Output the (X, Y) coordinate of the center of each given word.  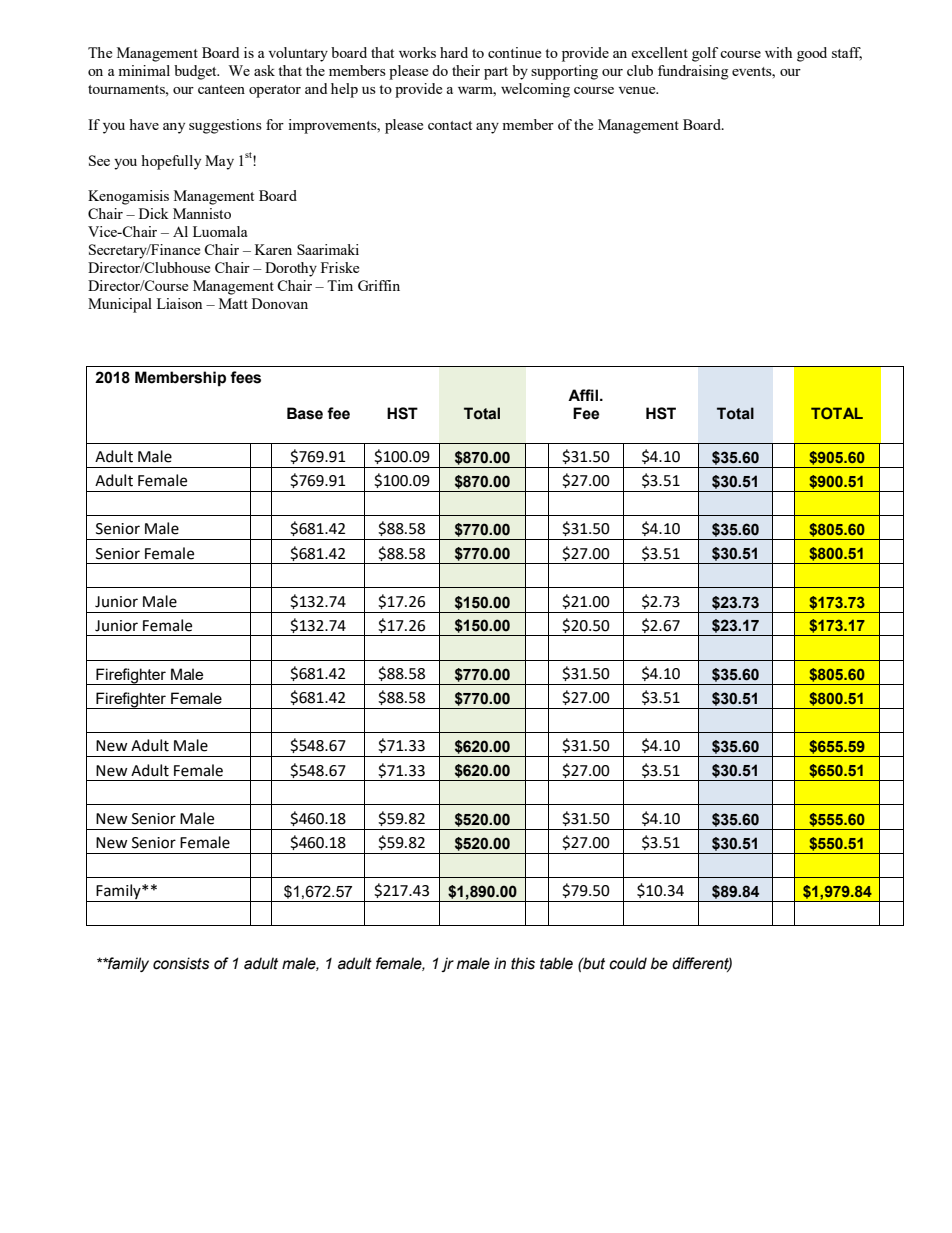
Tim (340, 285)
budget (196, 72)
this (523, 963)
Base (305, 413)
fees (245, 377)
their (466, 70)
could (628, 963)
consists (181, 963)
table (556, 963)
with (778, 52)
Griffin (379, 285)
